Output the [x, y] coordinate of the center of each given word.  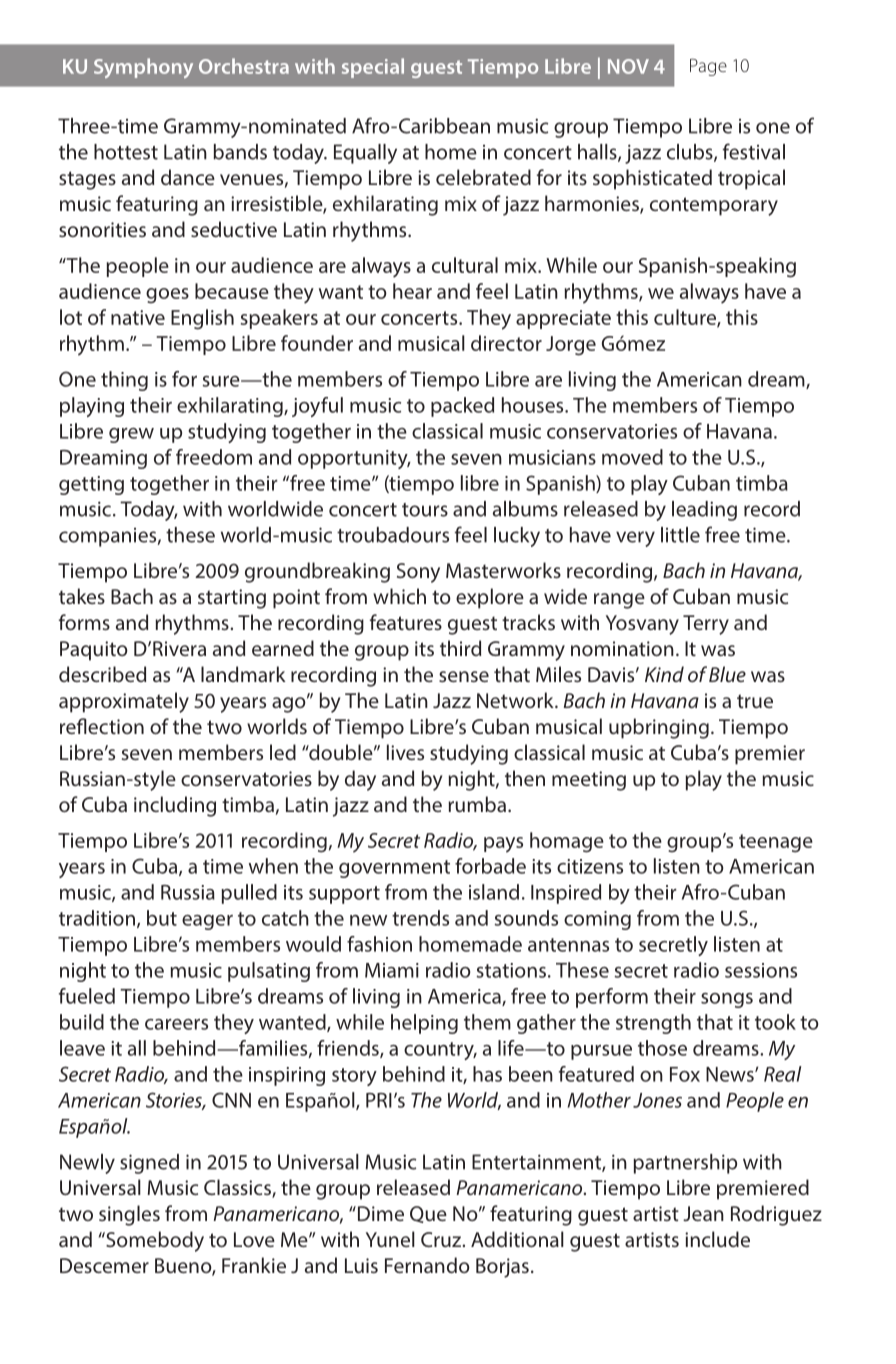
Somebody [154, 1241]
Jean [703, 1213]
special [373, 68]
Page [708, 67]
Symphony [143, 68]
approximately [124, 702]
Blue [727, 674]
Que [428, 1214]
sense [464, 676]
